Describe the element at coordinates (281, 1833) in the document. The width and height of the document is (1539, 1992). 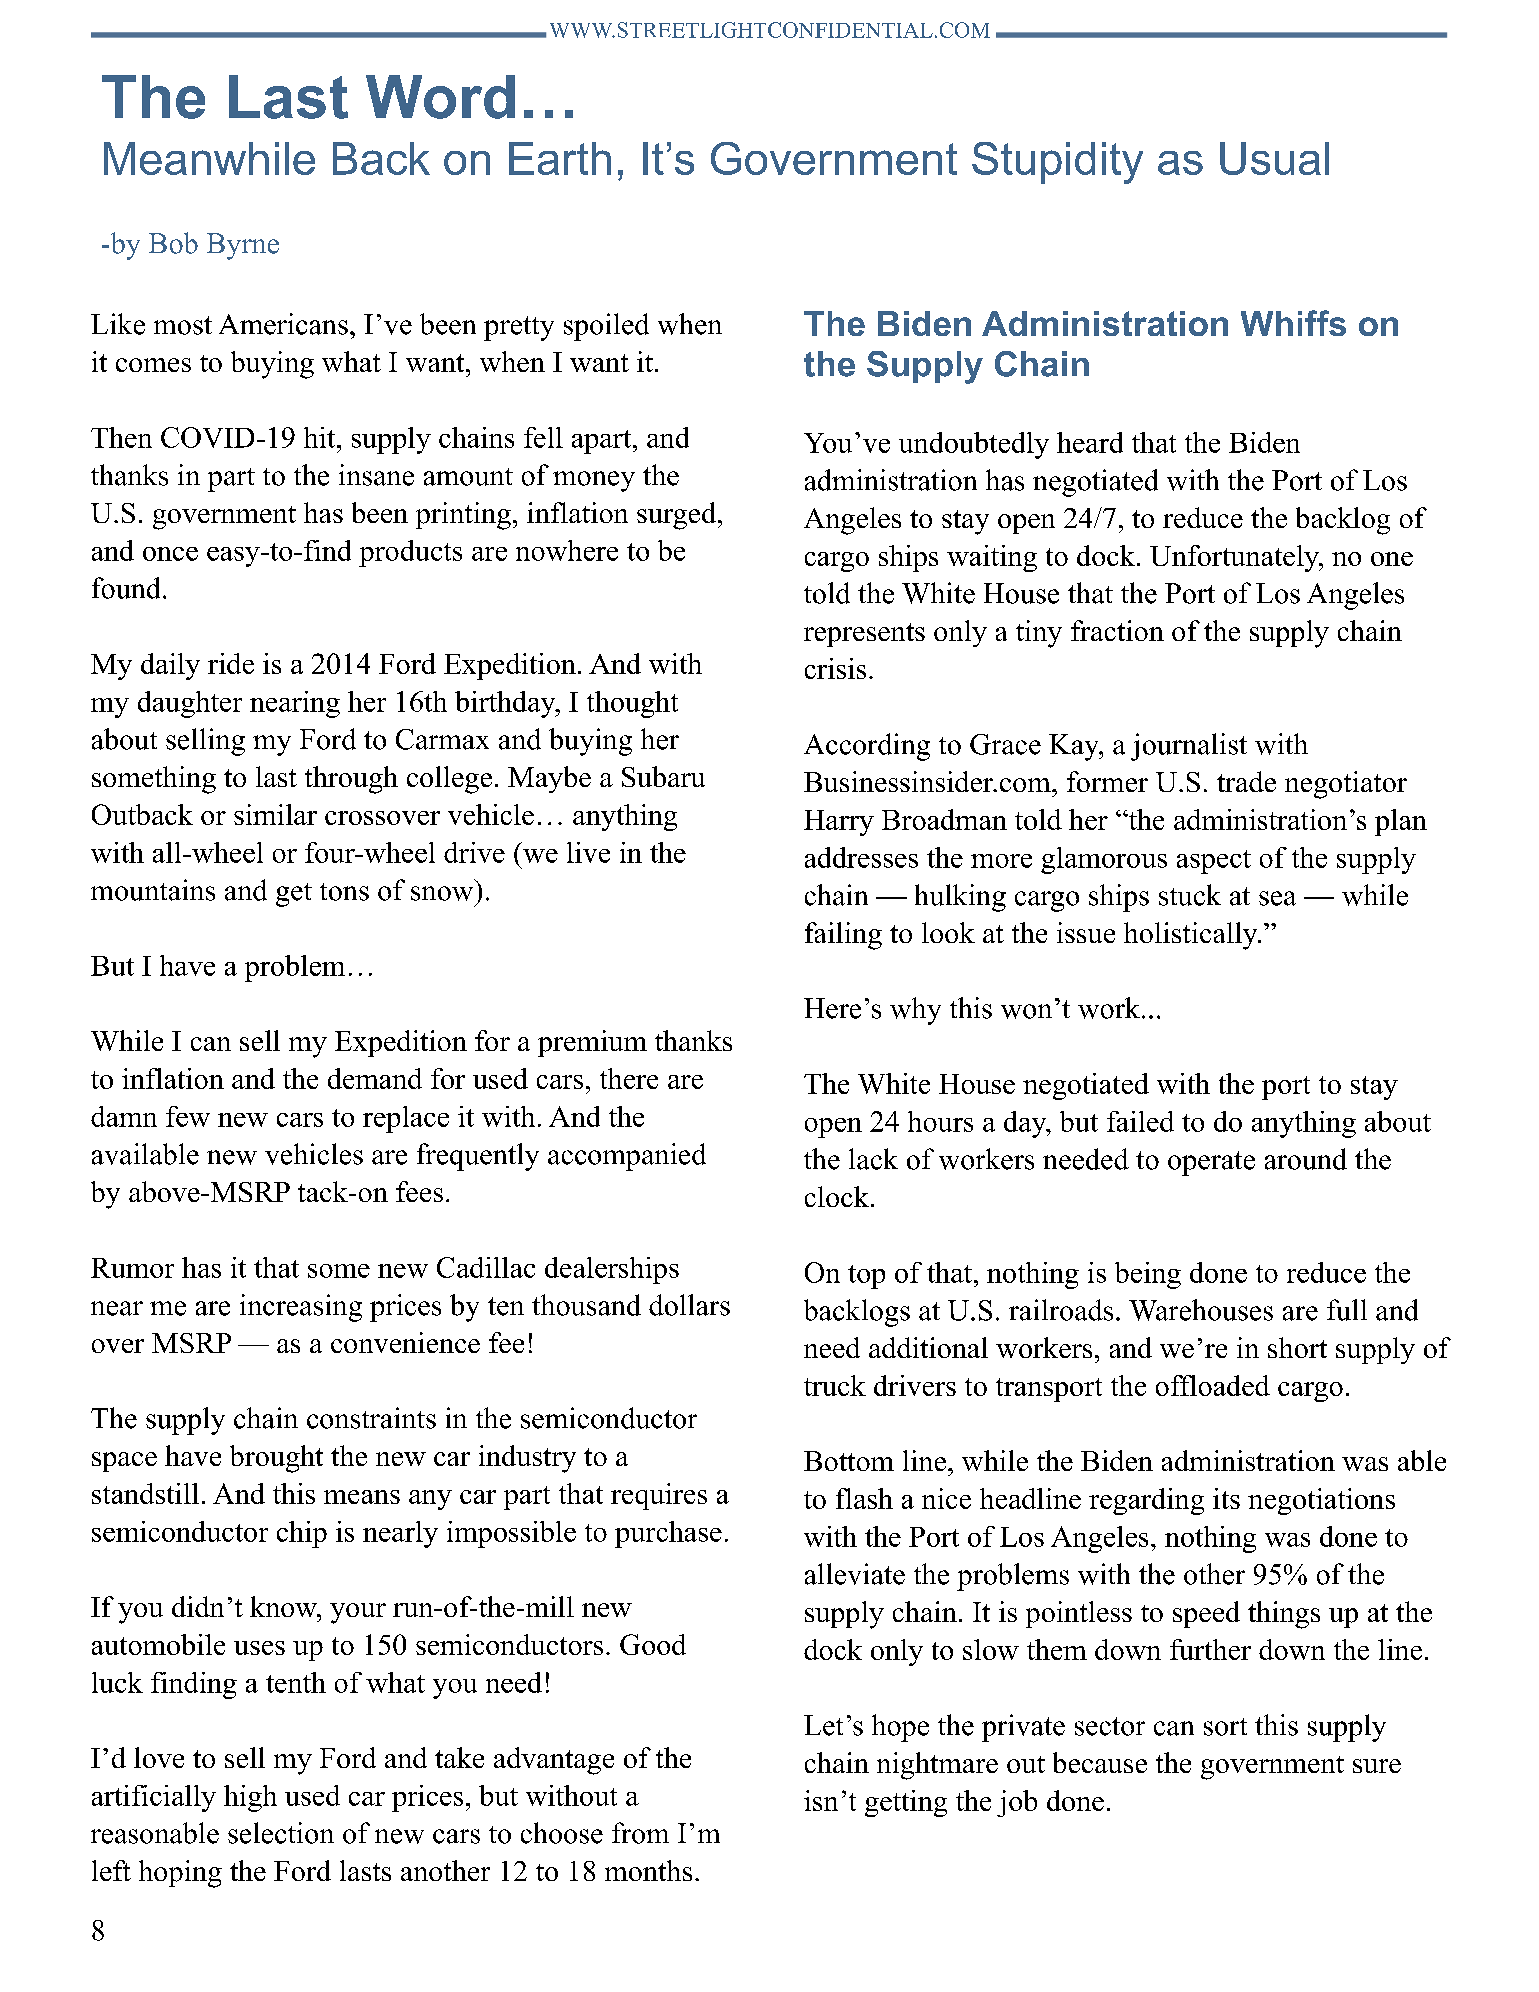
I see `selection` at that location.
